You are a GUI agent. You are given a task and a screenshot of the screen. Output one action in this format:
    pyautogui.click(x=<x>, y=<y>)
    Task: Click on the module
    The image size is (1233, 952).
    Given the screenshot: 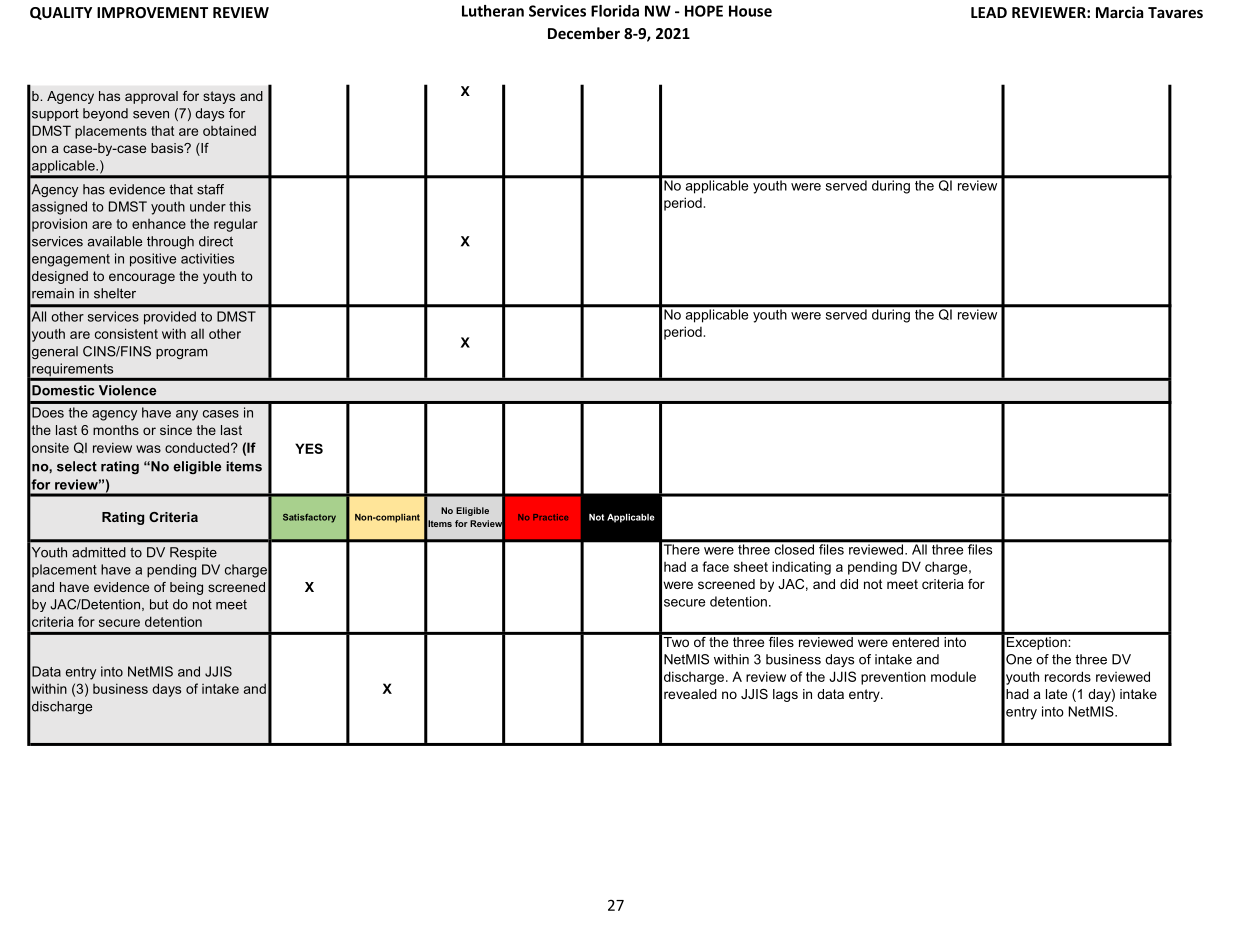 What is the action you would take?
    pyautogui.click(x=953, y=676)
